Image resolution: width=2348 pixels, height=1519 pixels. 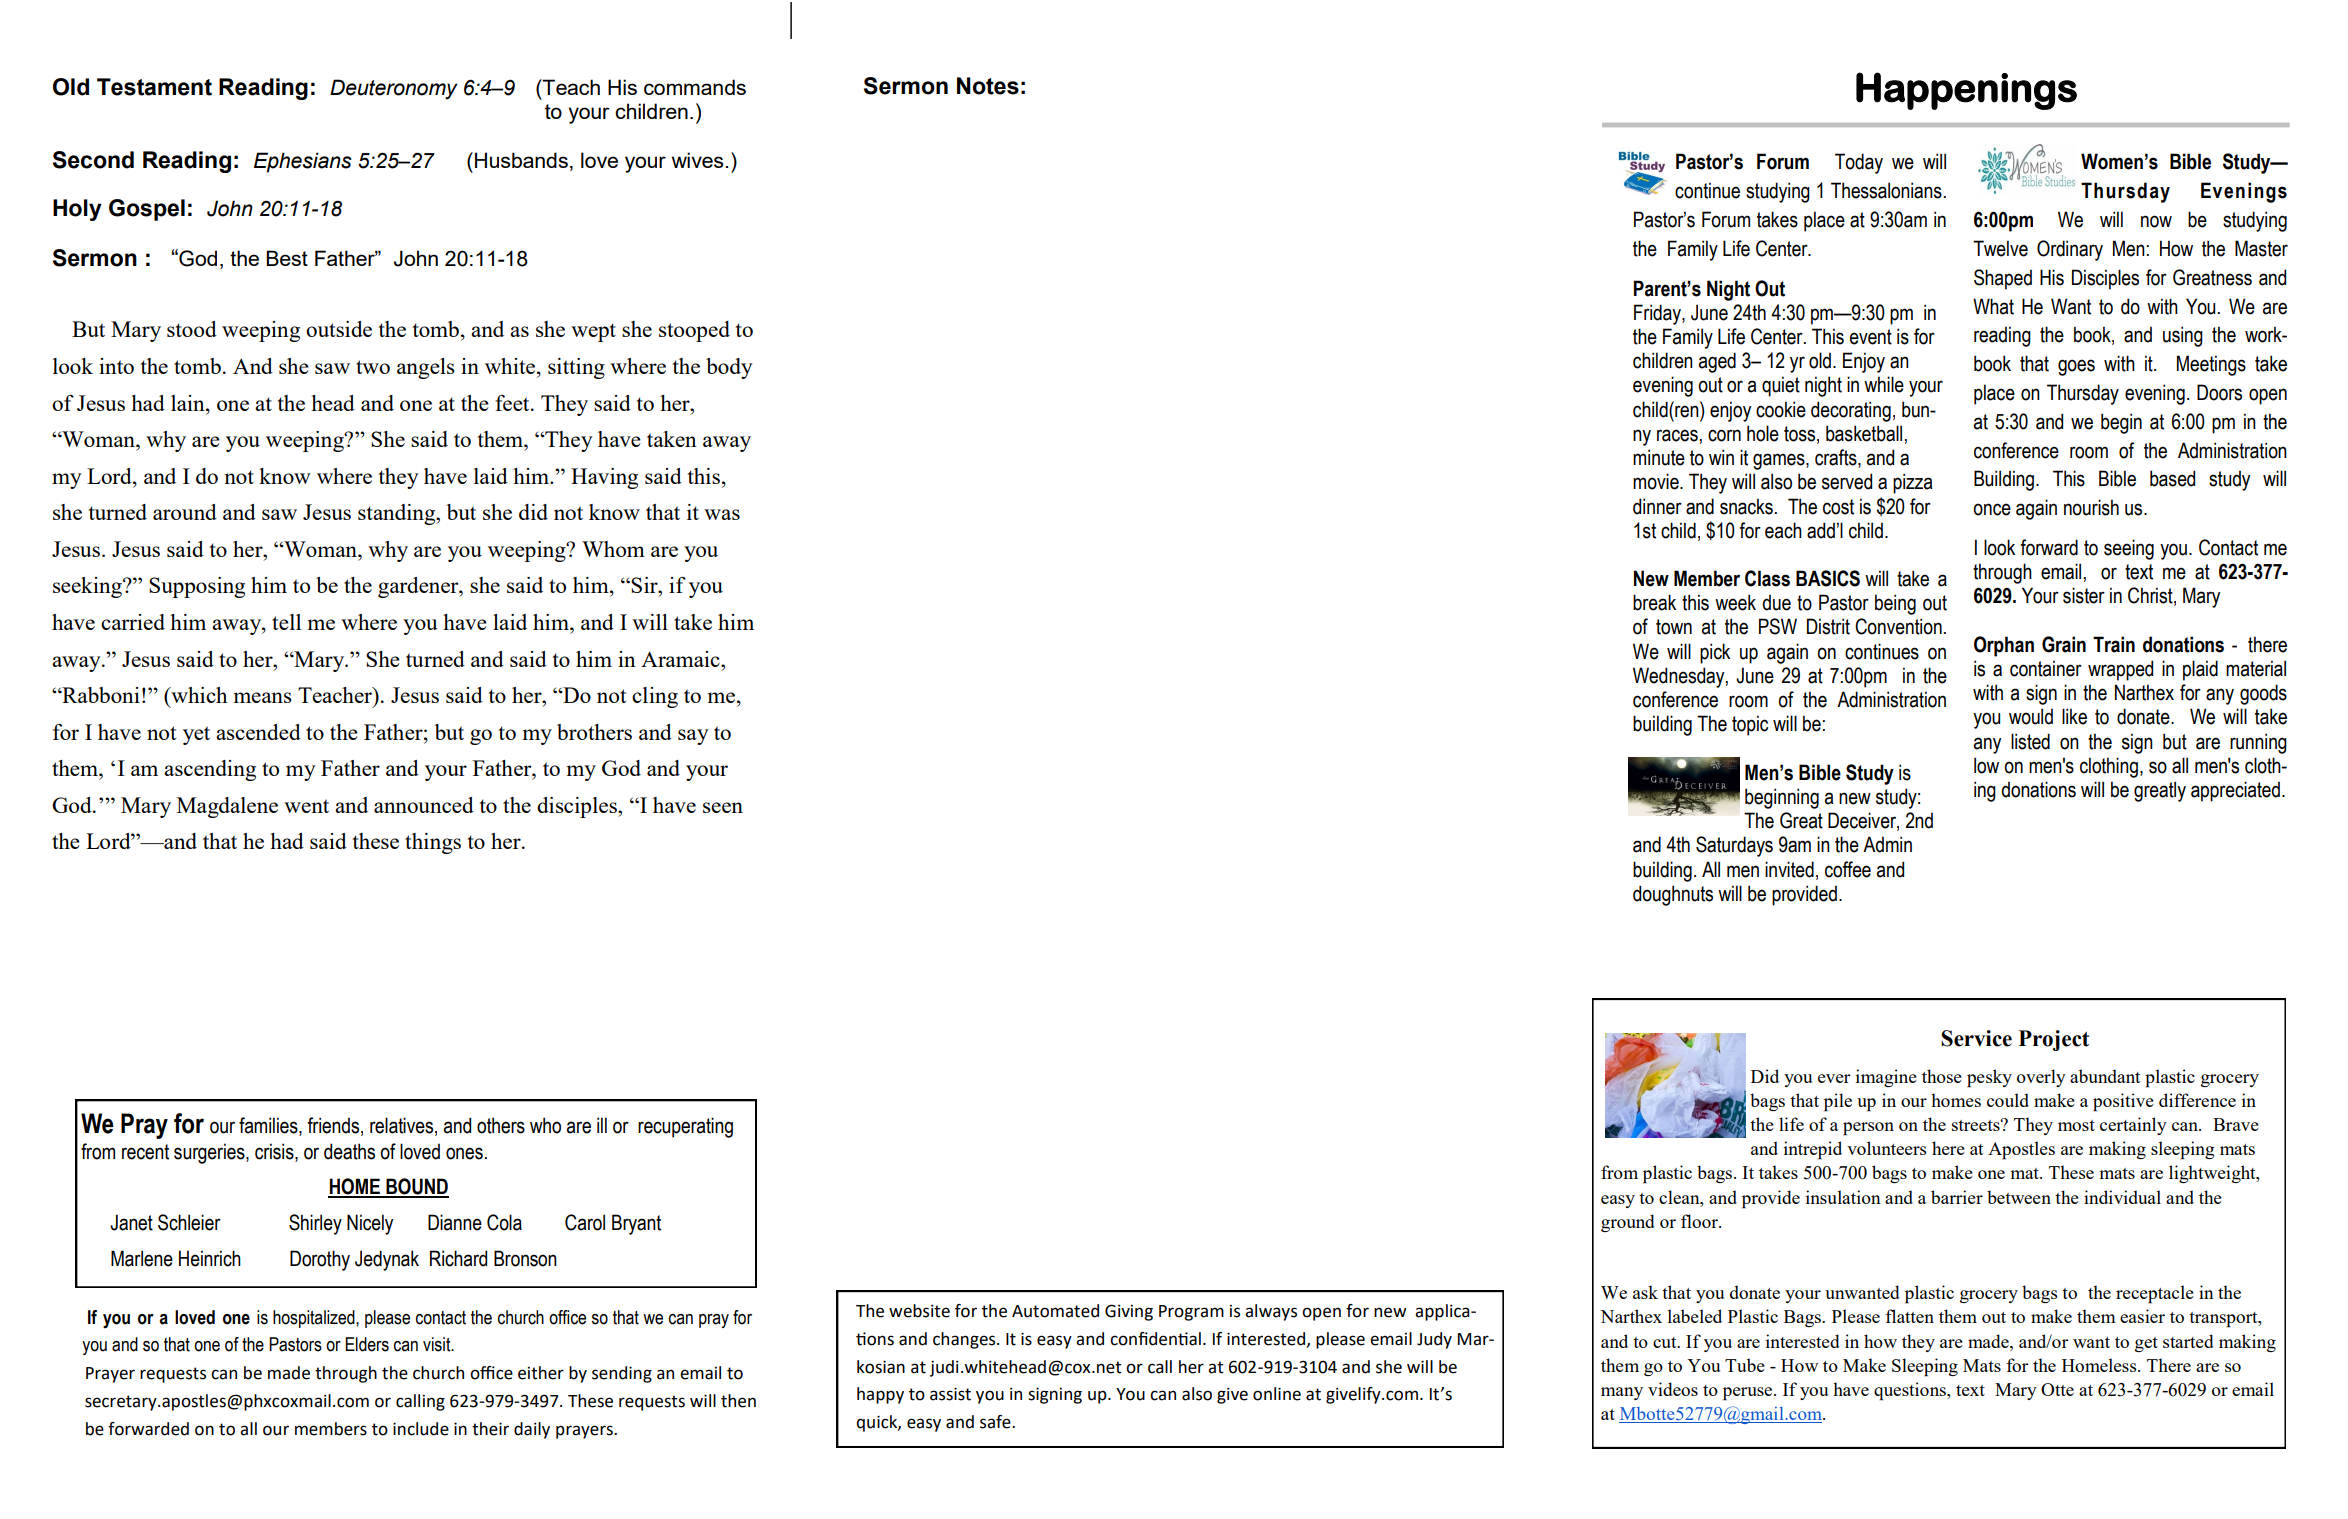 I want to click on seen, so click(x=723, y=807).
